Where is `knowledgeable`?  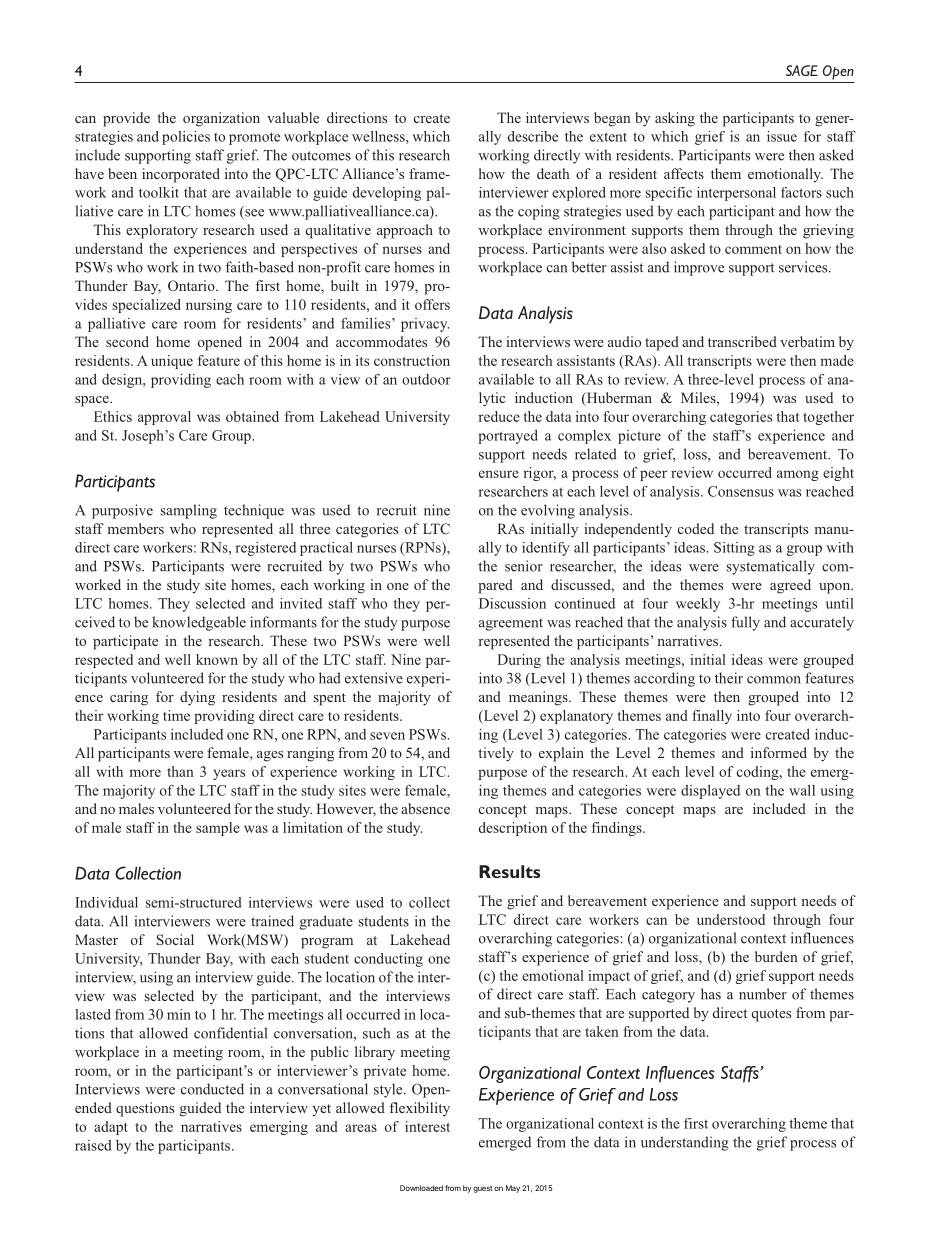
knowledgeable is located at coordinates (199, 623).
